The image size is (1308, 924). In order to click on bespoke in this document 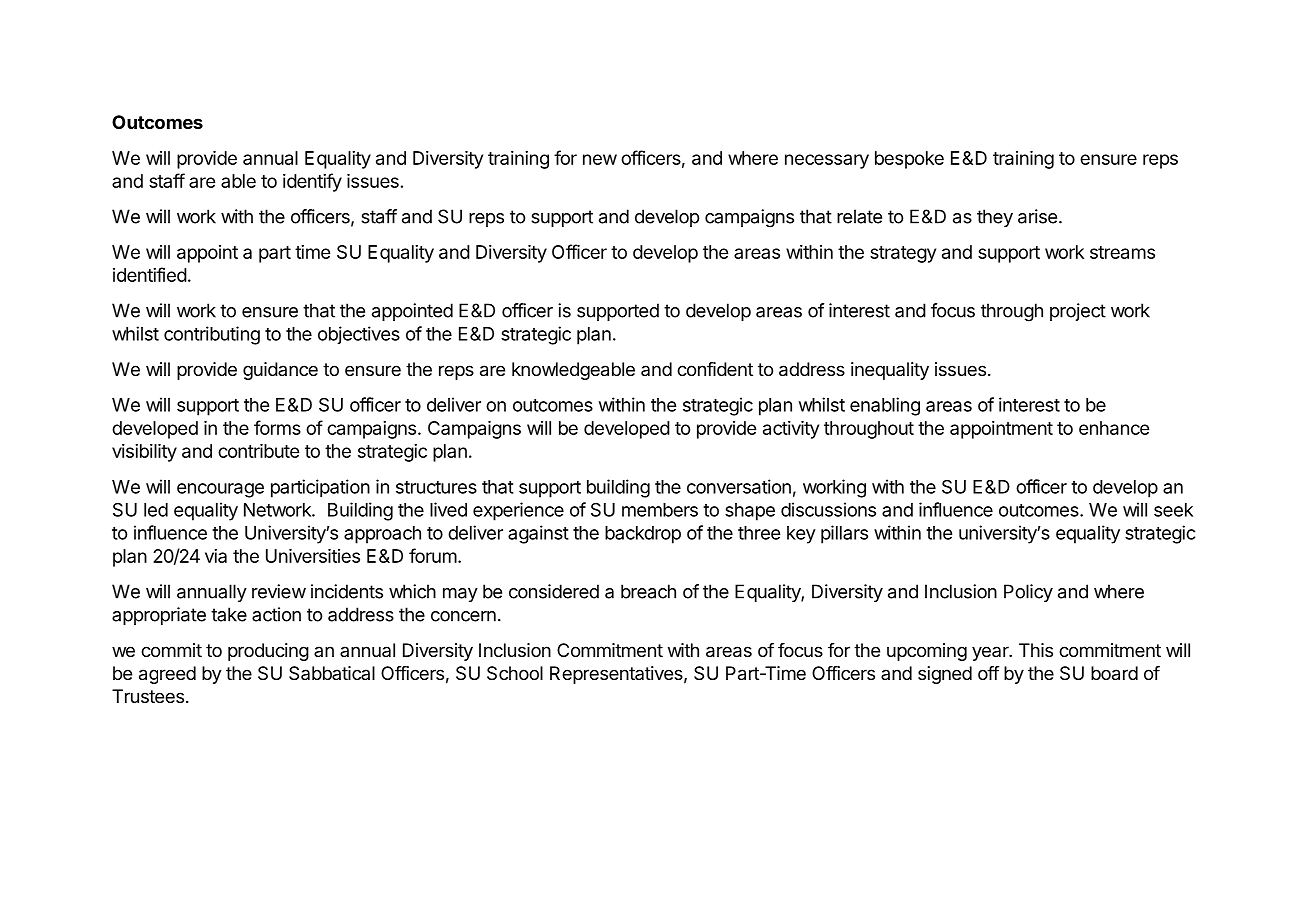, I will do `click(909, 160)`.
